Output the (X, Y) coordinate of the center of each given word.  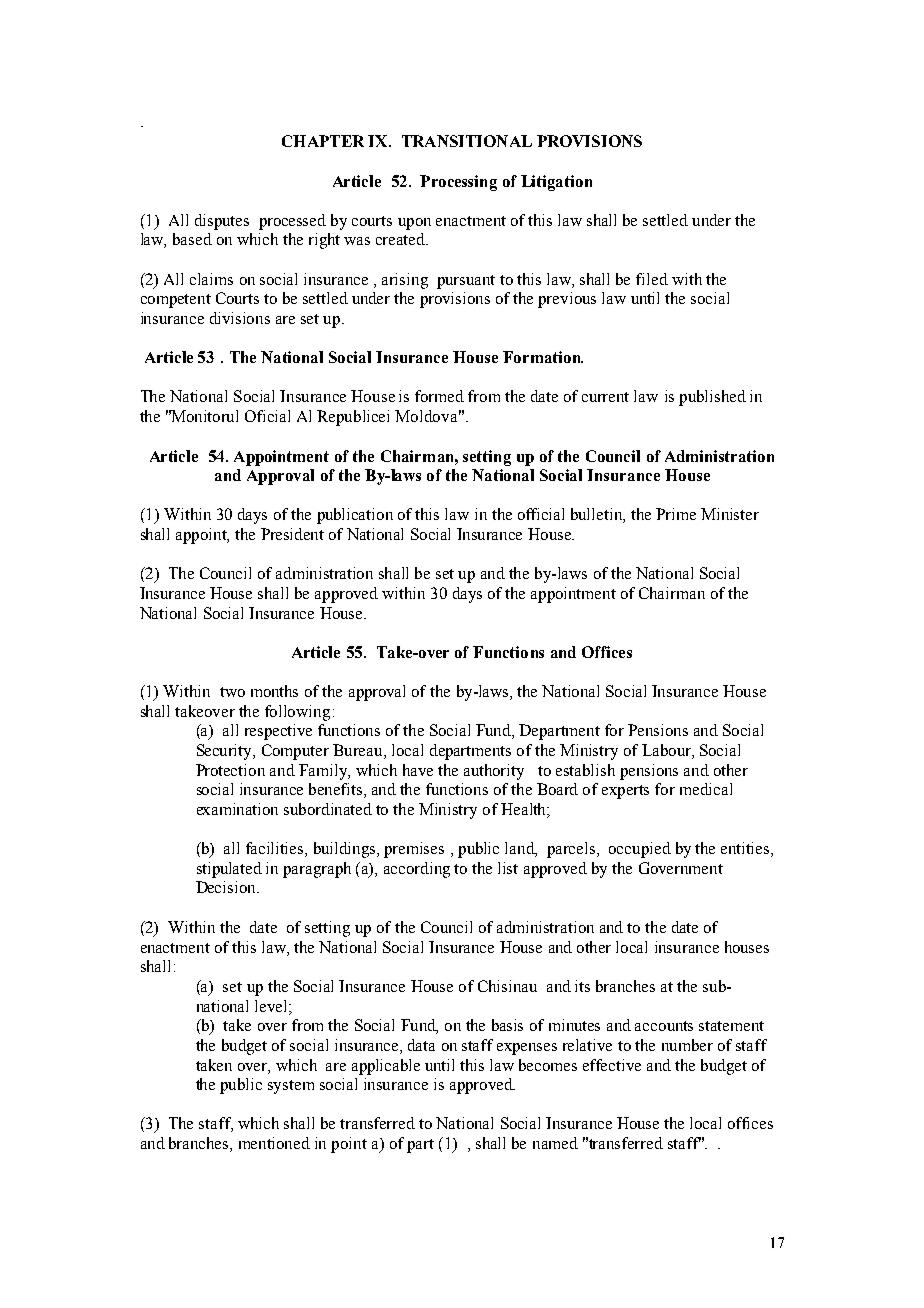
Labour (667, 751)
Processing (458, 183)
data (421, 1045)
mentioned (274, 1143)
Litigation (556, 183)
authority (494, 772)
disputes (222, 222)
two (232, 692)
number (687, 1045)
